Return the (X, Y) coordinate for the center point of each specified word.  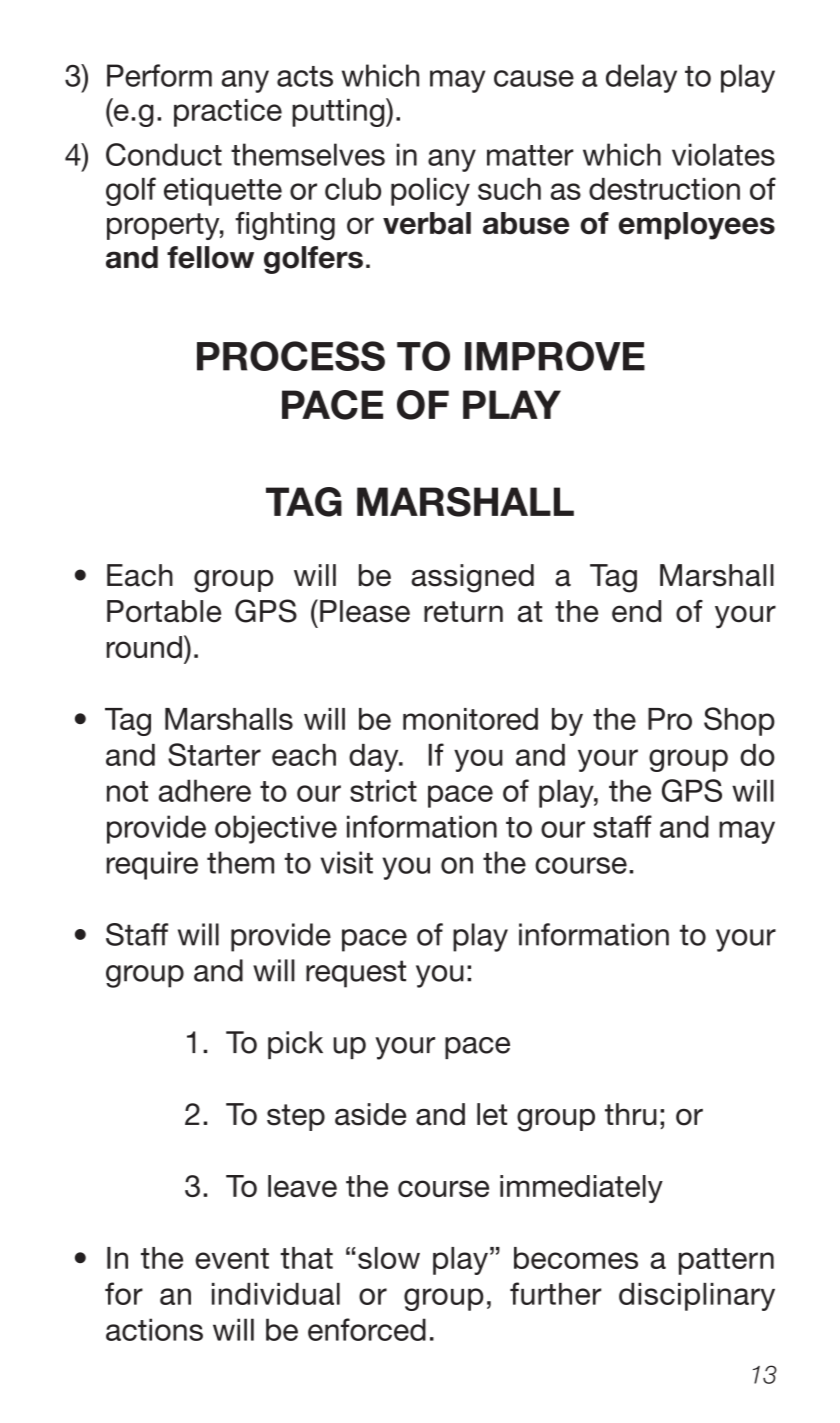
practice (228, 113)
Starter (214, 754)
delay (641, 78)
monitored (470, 719)
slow (389, 1258)
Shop (739, 721)
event (232, 1258)
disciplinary (697, 1297)
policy (430, 192)
